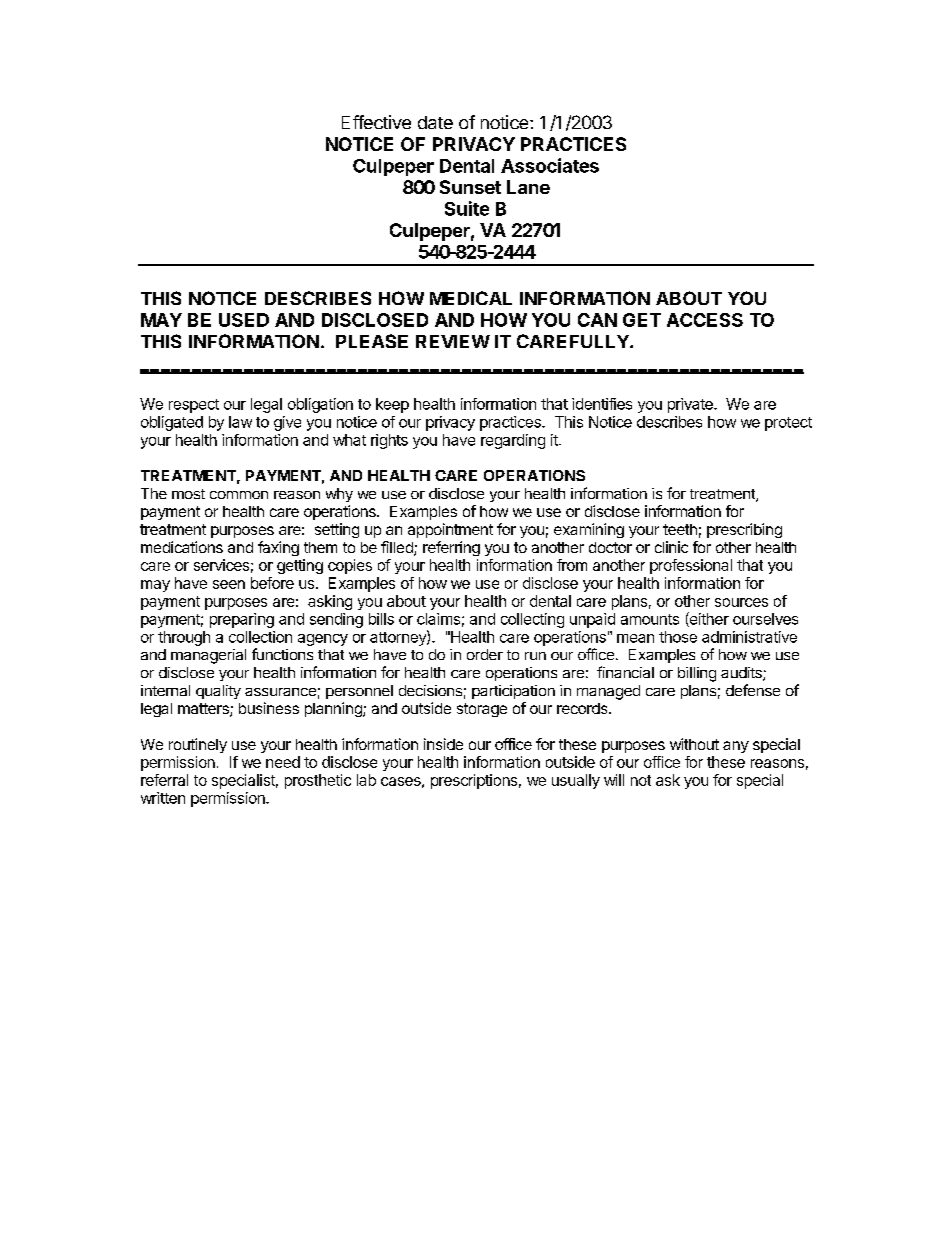  Describe the element at coordinates (741, 602) in the page. I see `sources` at that location.
